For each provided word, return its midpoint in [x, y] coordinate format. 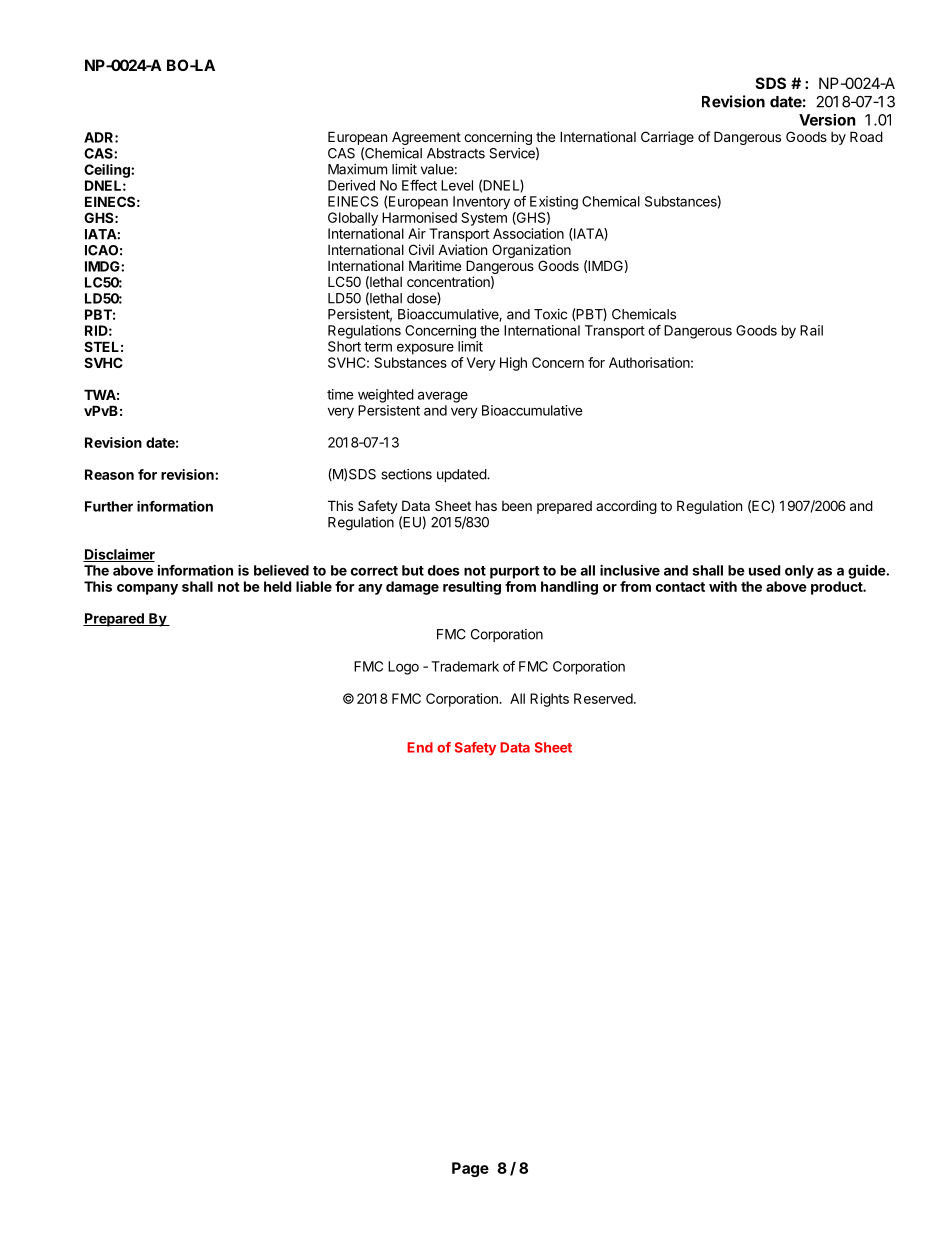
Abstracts [456, 153]
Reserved [603, 698]
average [443, 397]
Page [470, 1169]
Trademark [465, 666]
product [837, 588]
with [723, 586]
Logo [403, 668]
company [147, 589]
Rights [549, 700]
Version [827, 120]
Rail [811, 330]
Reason [109, 474]
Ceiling [108, 171]
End [420, 747]
